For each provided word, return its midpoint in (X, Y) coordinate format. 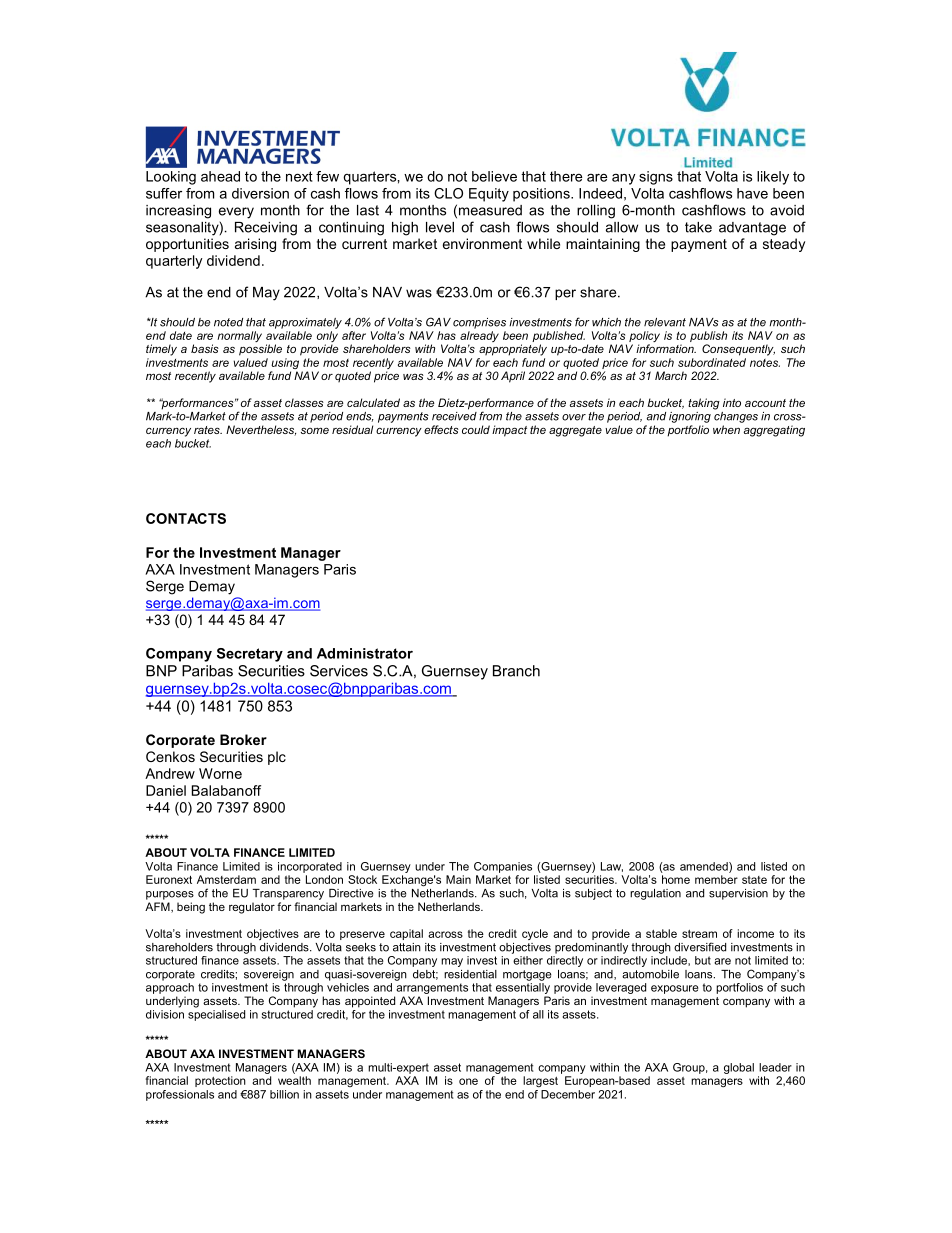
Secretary (250, 655)
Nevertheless (261, 430)
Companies (503, 867)
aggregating (774, 431)
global (739, 1068)
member (716, 879)
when (726, 429)
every (236, 213)
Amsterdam (226, 879)
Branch (516, 671)
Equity (489, 195)
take (698, 227)
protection (220, 1081)
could (476, 429)
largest (540, 1081)
